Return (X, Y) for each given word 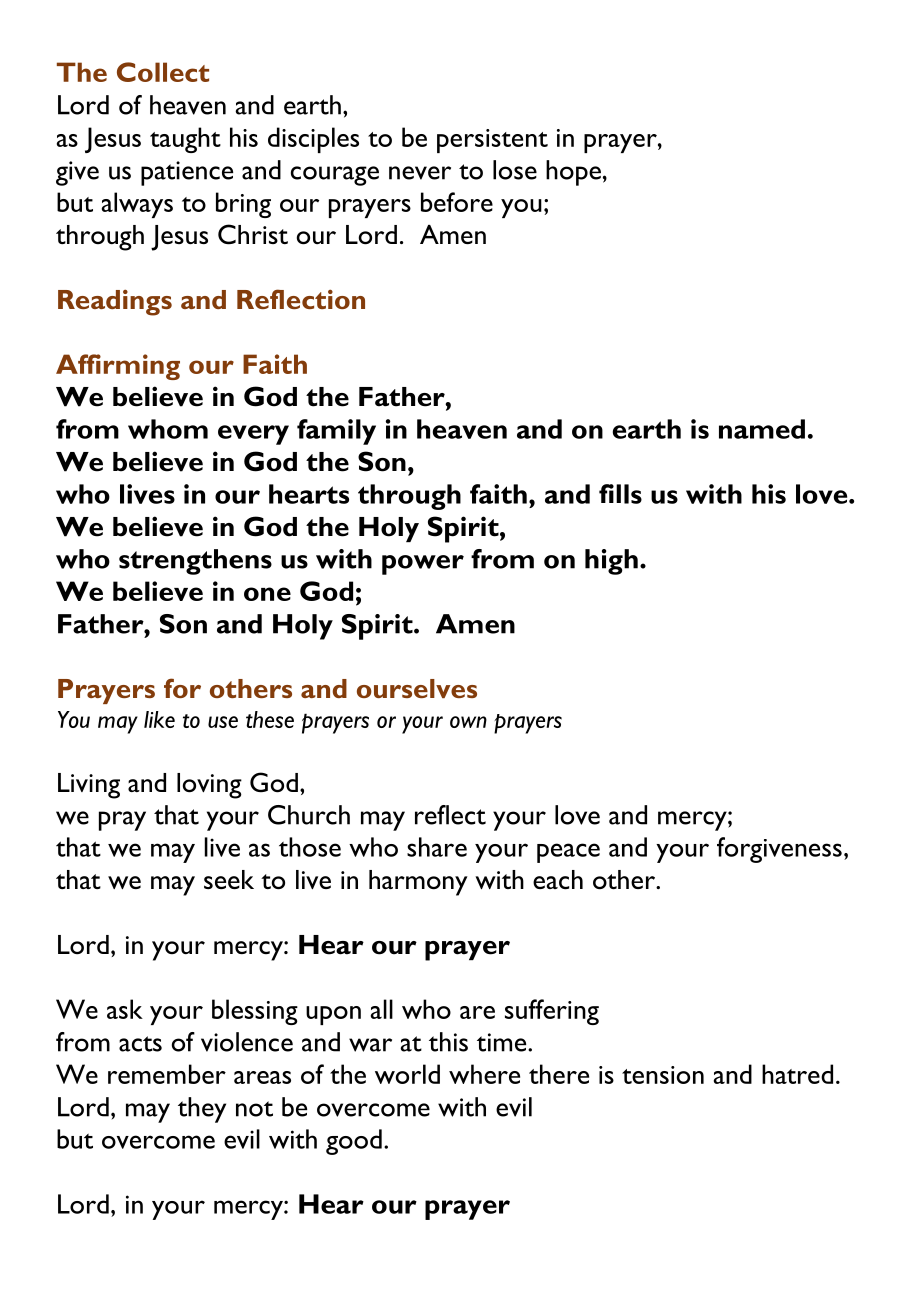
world (407, 1074)
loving (209, 786)
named (762, 429)
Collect (163, 72)
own (468, 722)
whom (168, 429)
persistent (492, 141)
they (202, 1110)
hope (573, 173)
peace (568, 853)
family (336, 432)
